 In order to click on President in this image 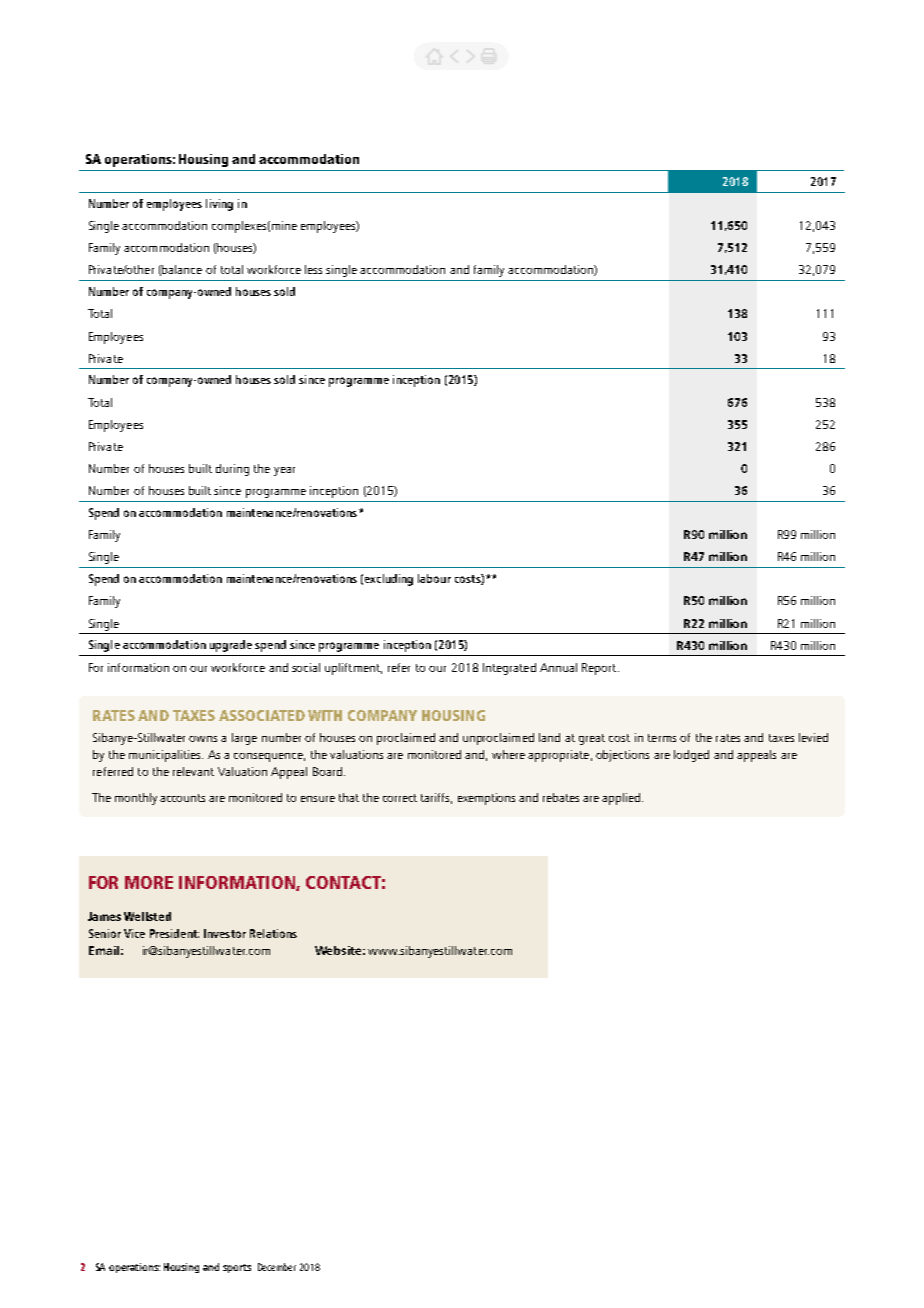, I will do `click(174, 933)`.
